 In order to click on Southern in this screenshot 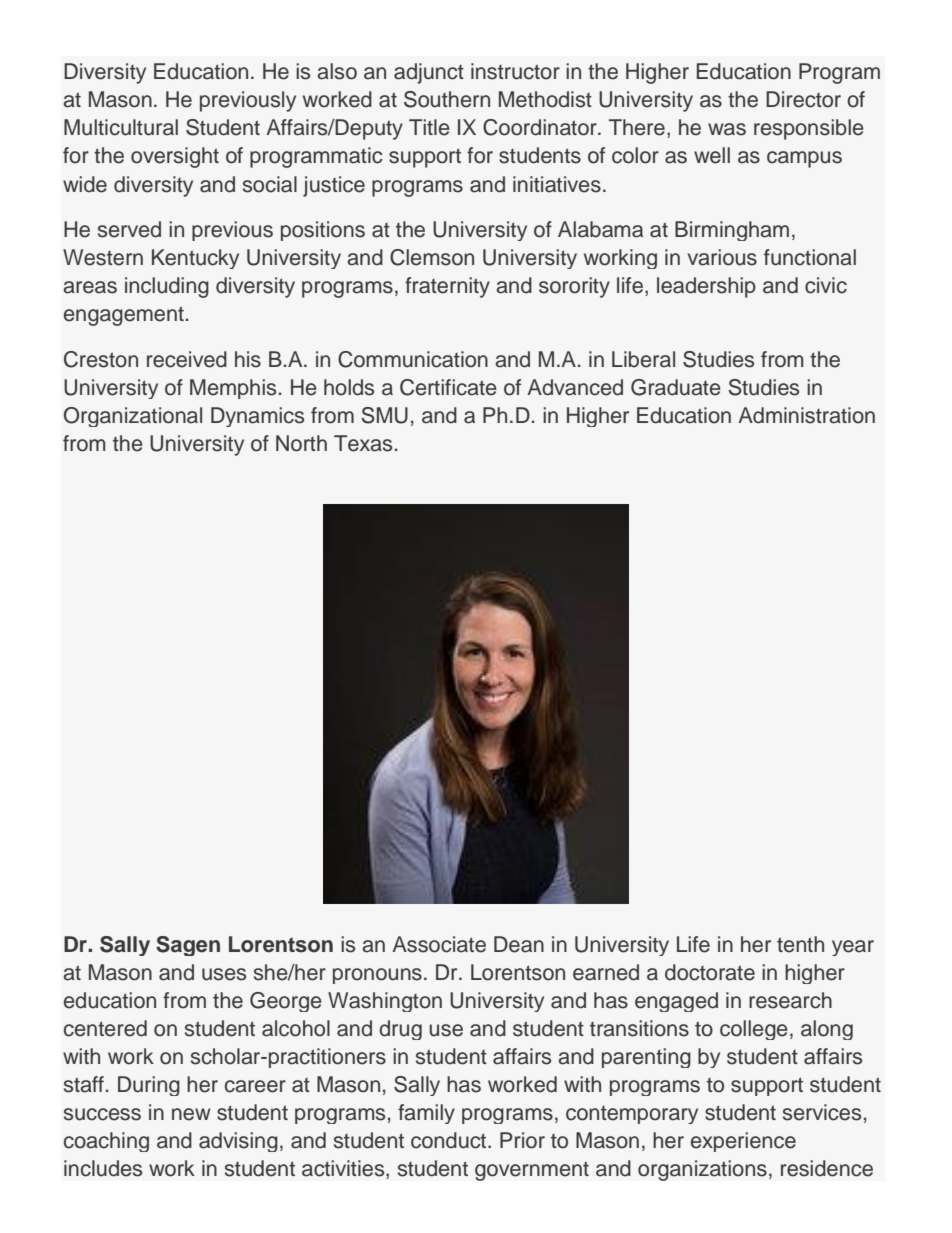, I will do `click(447, 99)`.
